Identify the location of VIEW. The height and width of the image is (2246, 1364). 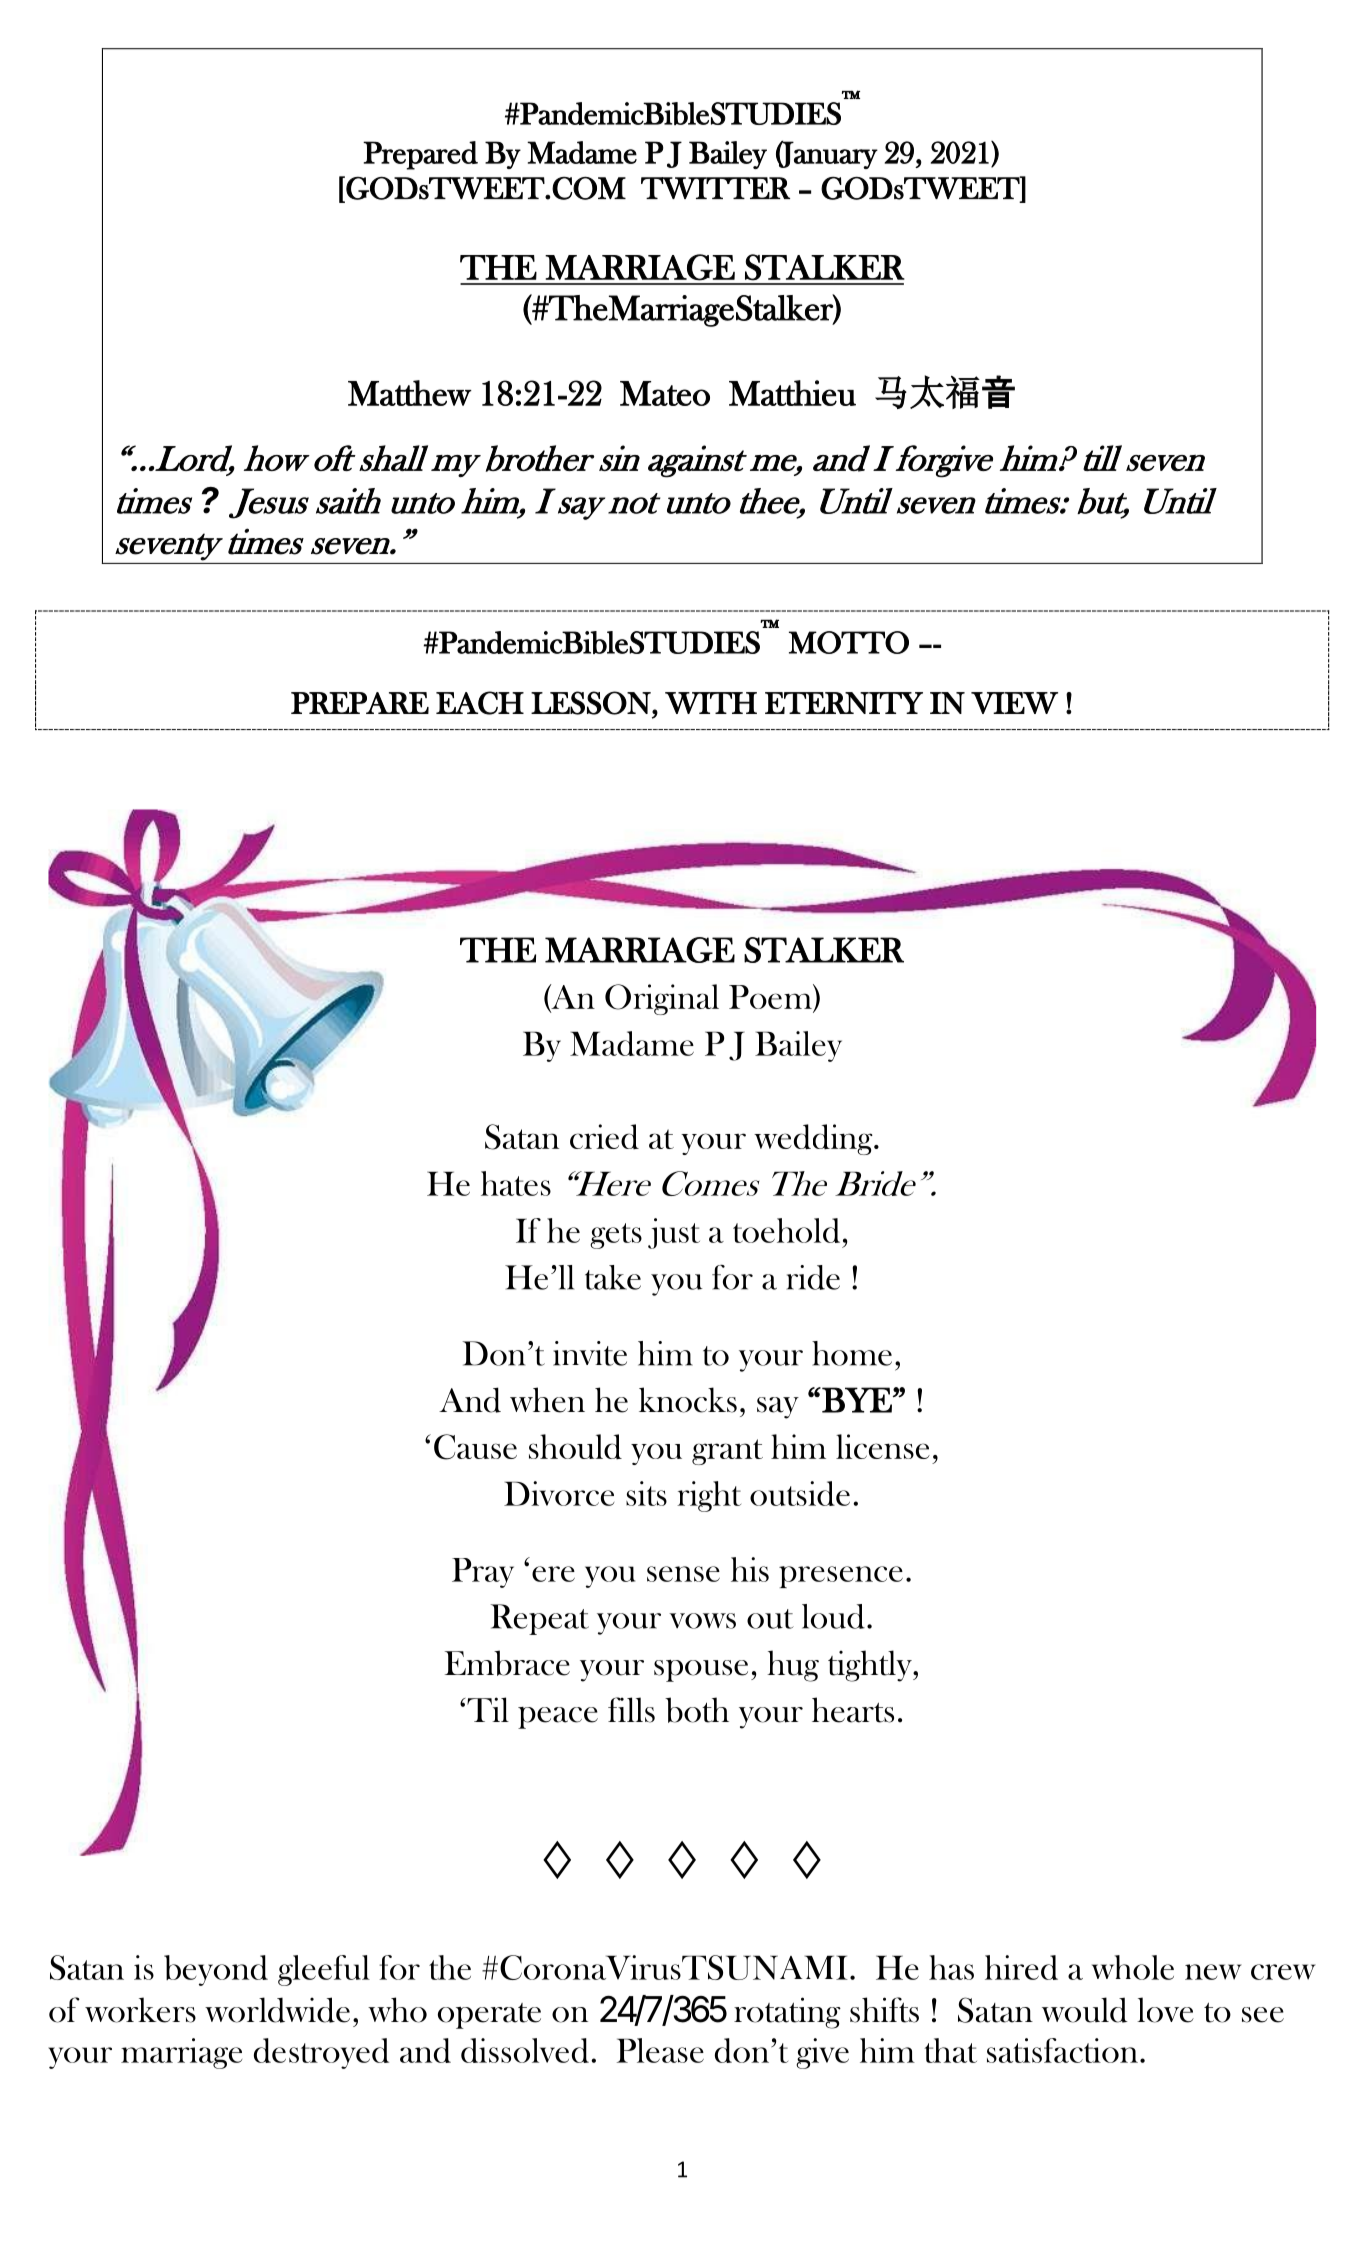
(1014, 703).
